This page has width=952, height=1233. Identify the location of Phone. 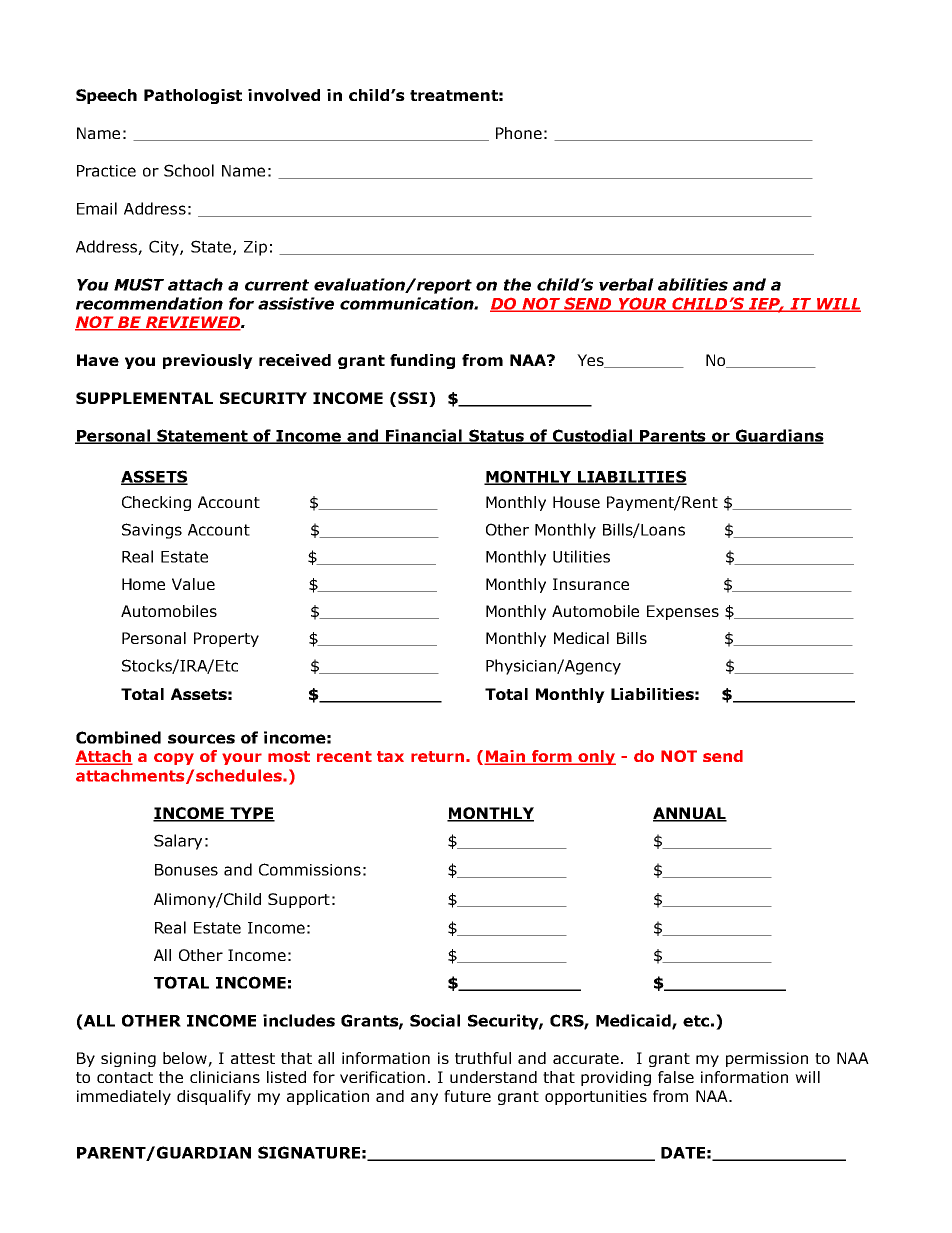
(519, 133).
